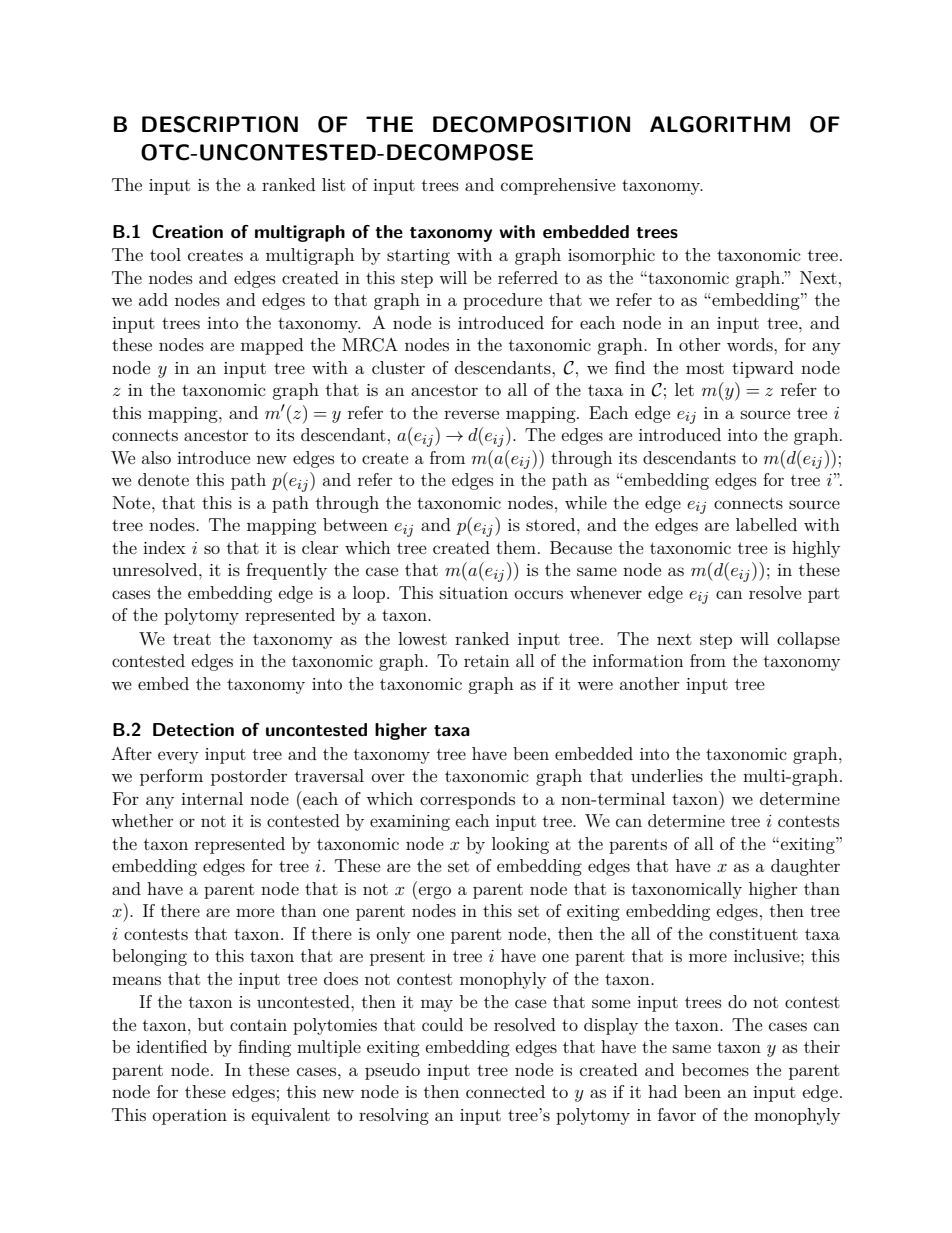 The width and height of the image is (952, 1233). What do you see at coordinates (520, 845) in the image?
I see `looking` at bounding box center [520, 845].
